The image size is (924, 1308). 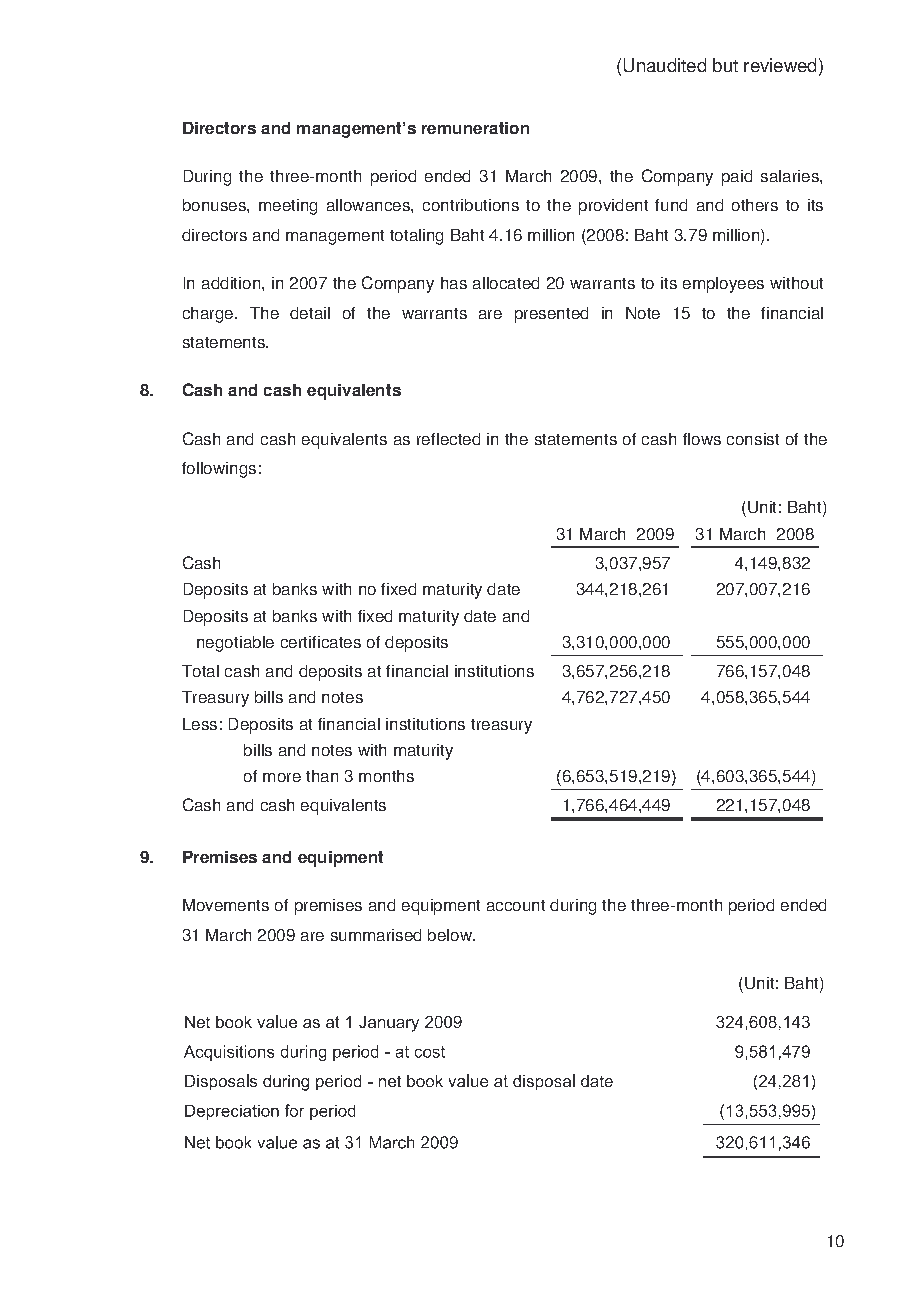 I want to click on reviewed, so click(x=780, y=65).
